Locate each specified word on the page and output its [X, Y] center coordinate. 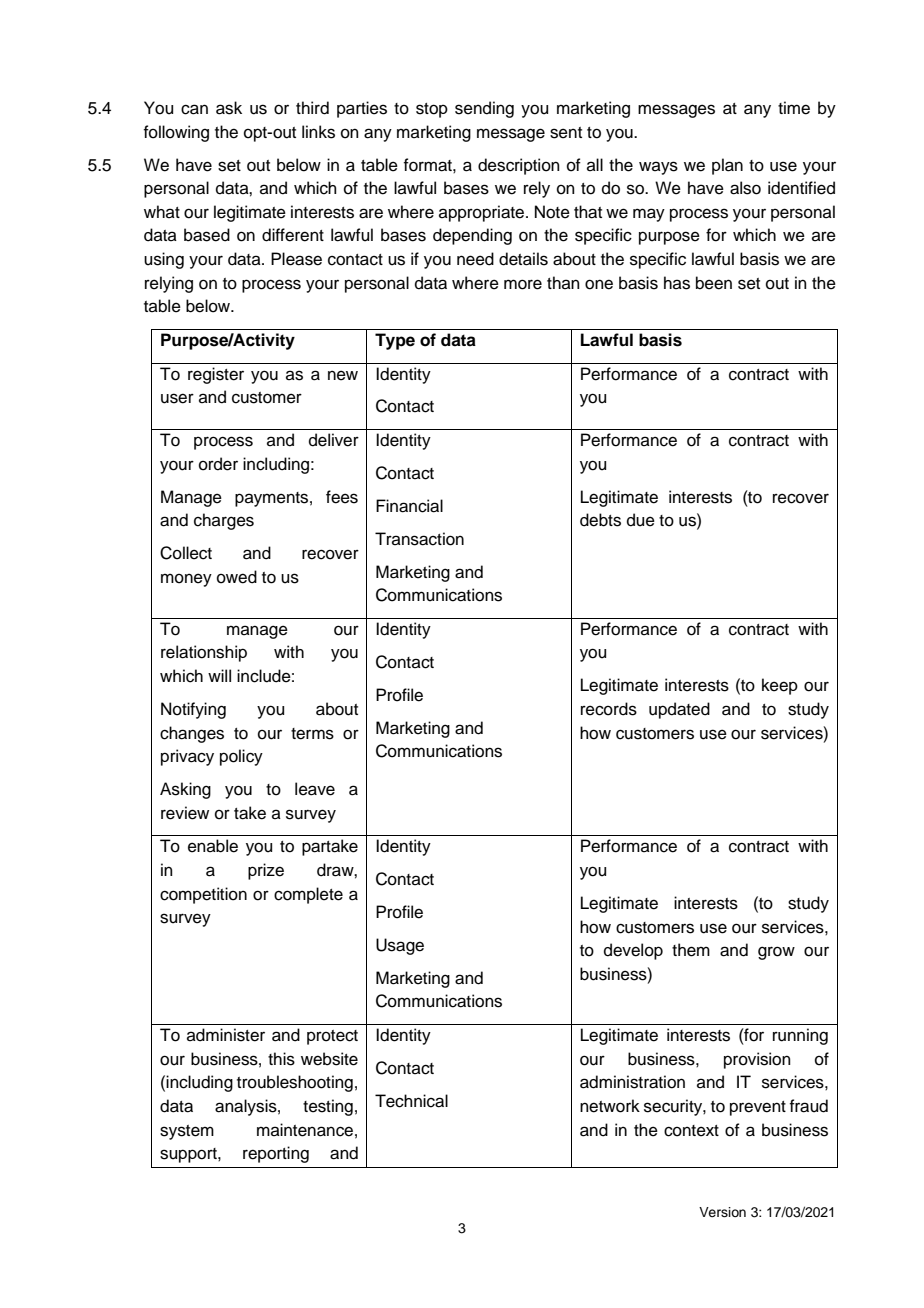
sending [484, 109]
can [194, 109]
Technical [411, 1101]
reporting [276, 1154]
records [609, 709]
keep [780, 686]
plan [727, 166]
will [219, 675]
